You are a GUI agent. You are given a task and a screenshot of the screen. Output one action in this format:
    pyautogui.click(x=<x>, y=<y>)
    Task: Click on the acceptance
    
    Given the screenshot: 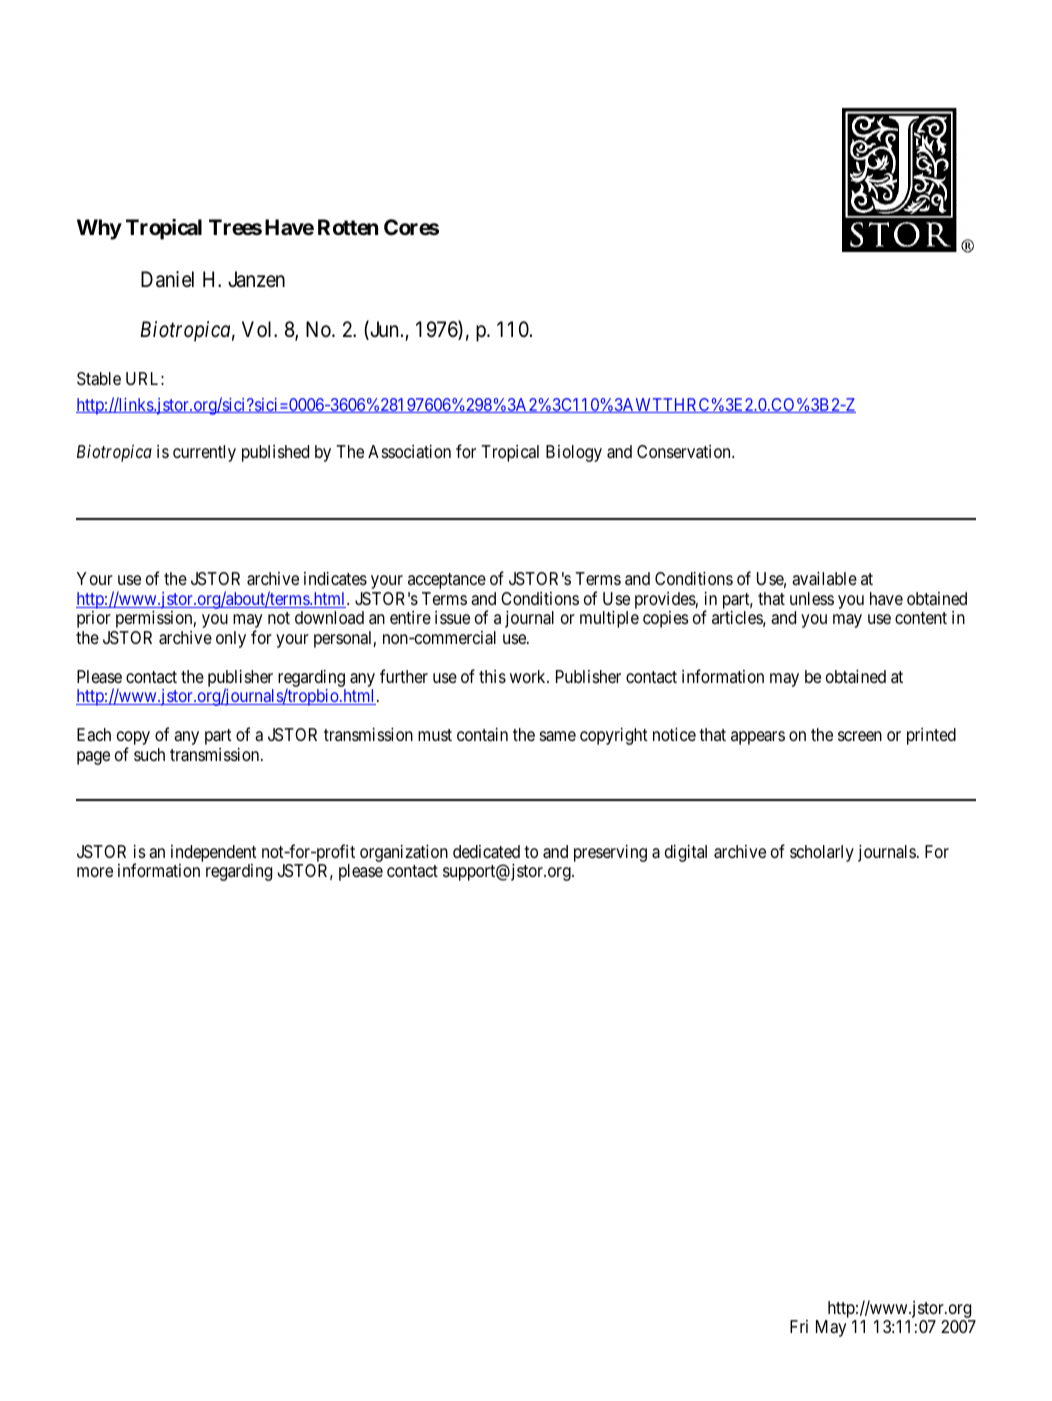 What is the action you would take?
    pyautogui.click(x=447, y=581)
